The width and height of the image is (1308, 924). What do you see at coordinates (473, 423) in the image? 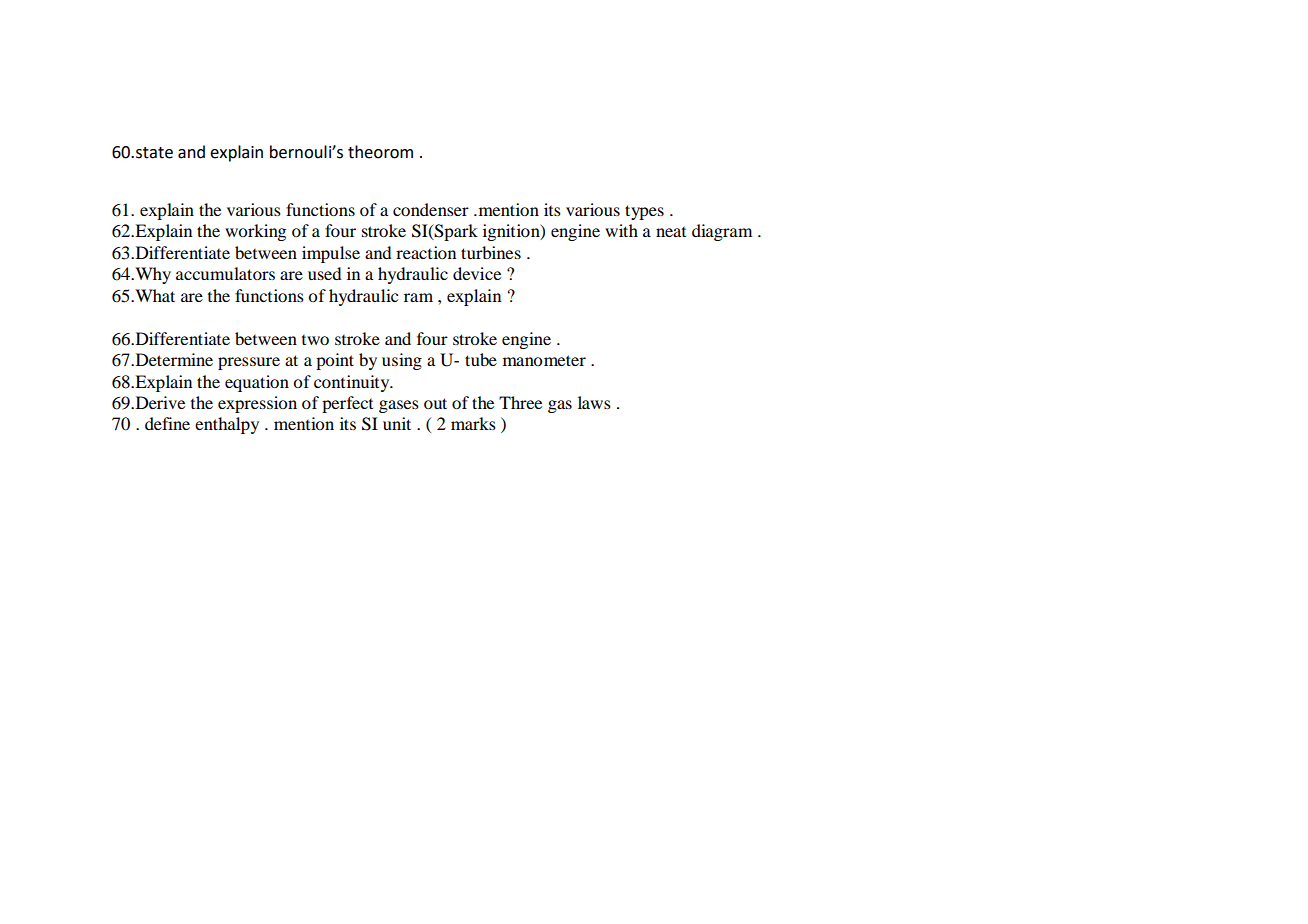
I see `marks` at bounding box center [473, 423].
